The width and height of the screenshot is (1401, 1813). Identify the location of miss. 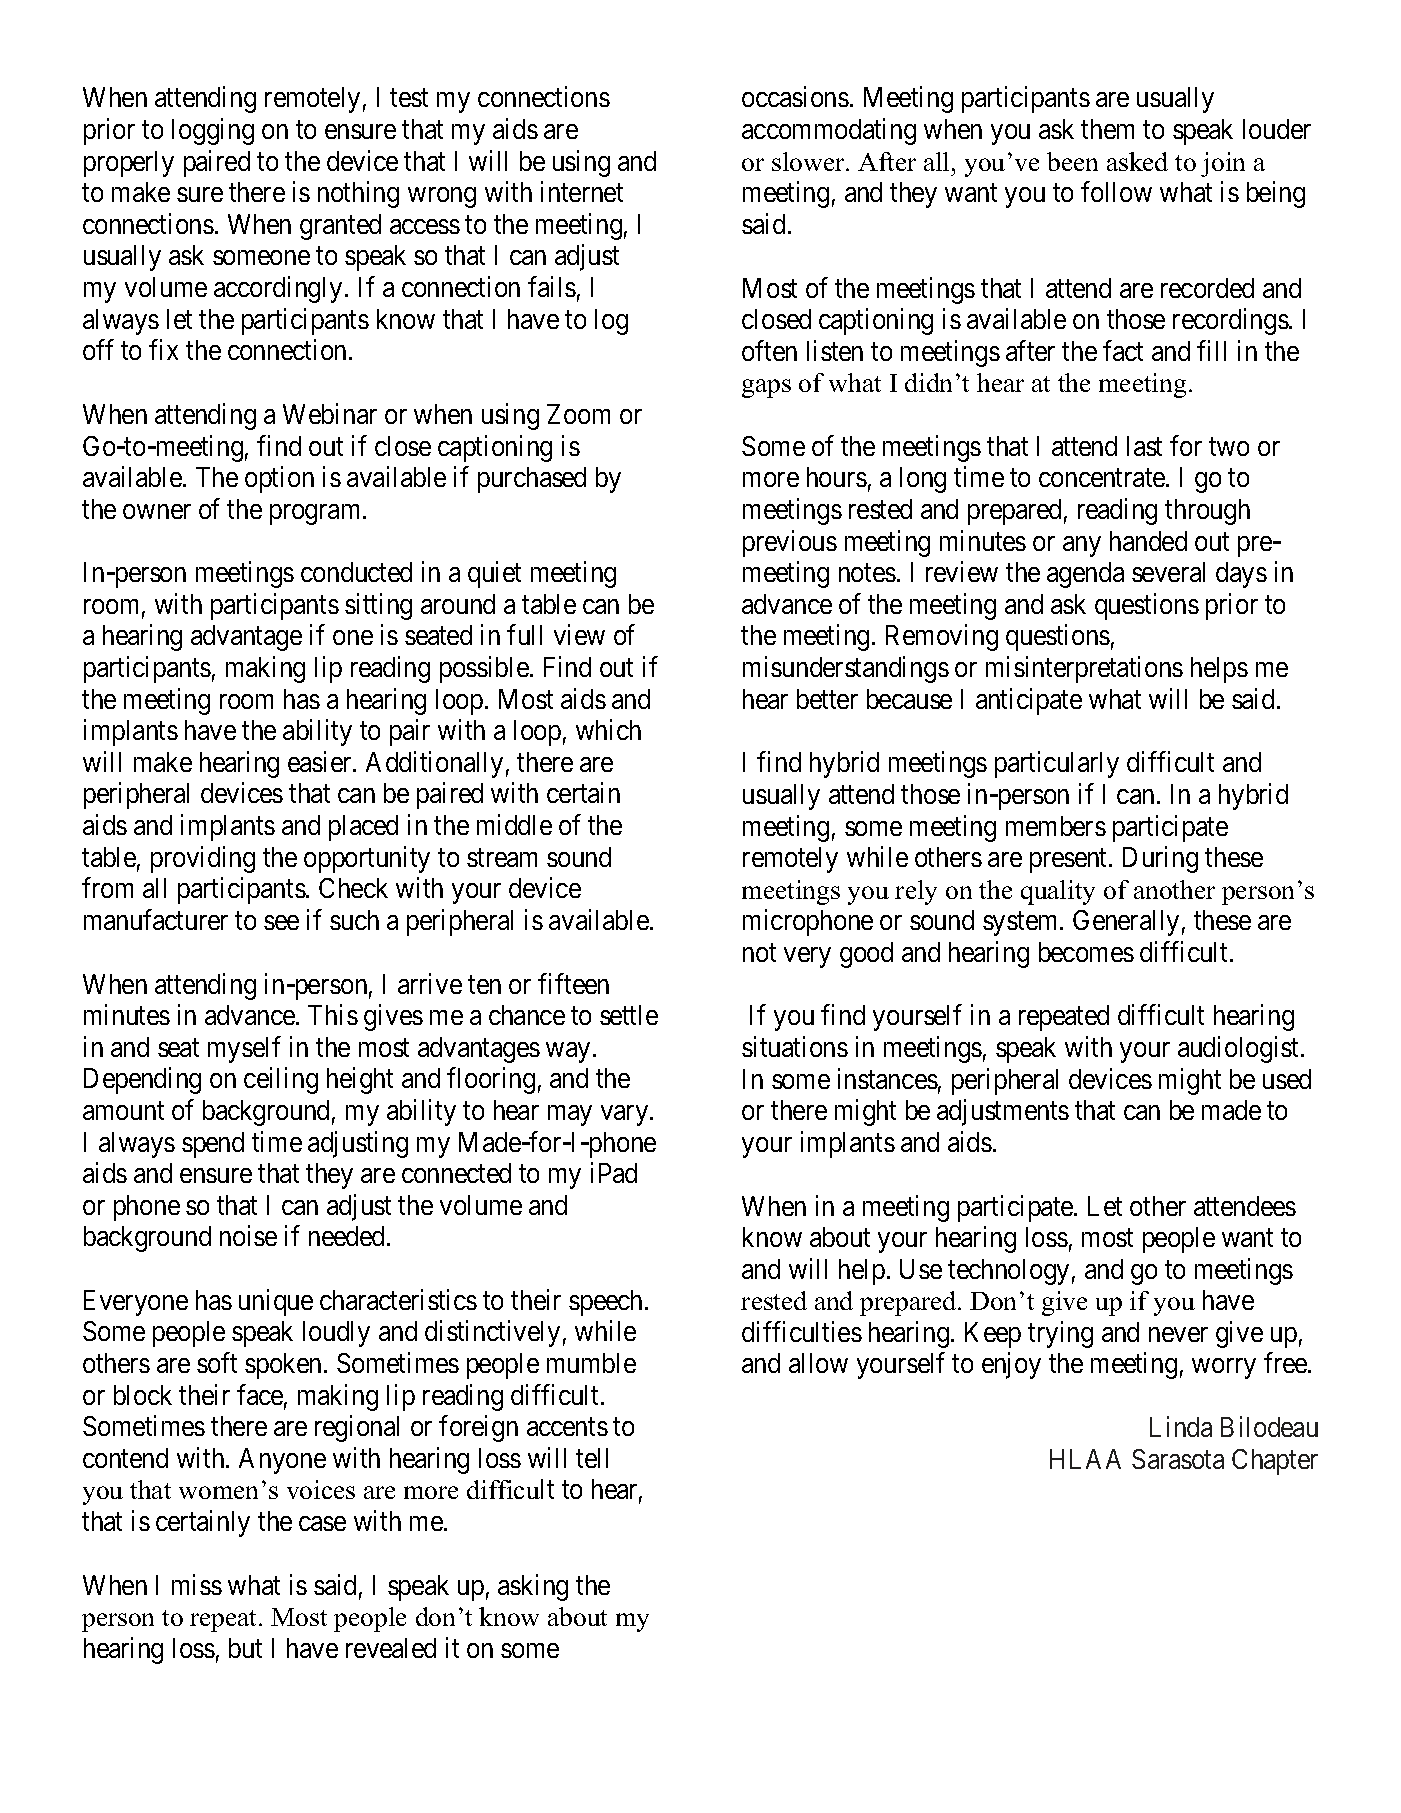
(197, 1584).
